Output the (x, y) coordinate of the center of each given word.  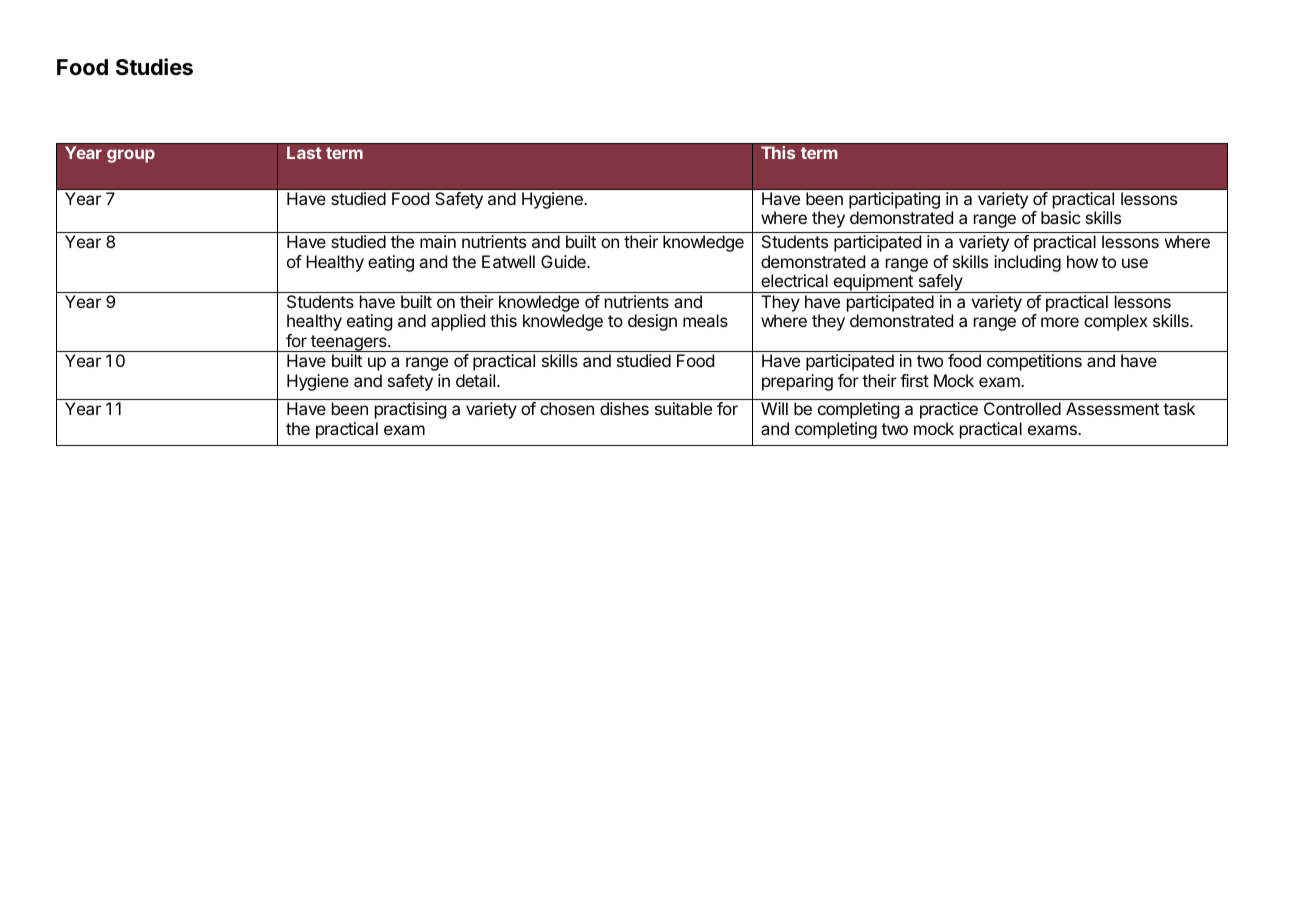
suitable (683, 408)
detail (475, 380)
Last (304, 152)
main (438, 241)
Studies (154, 67)
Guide (564, 261)
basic (1060, 217)
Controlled (1022, 408)
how (1082, 261)
